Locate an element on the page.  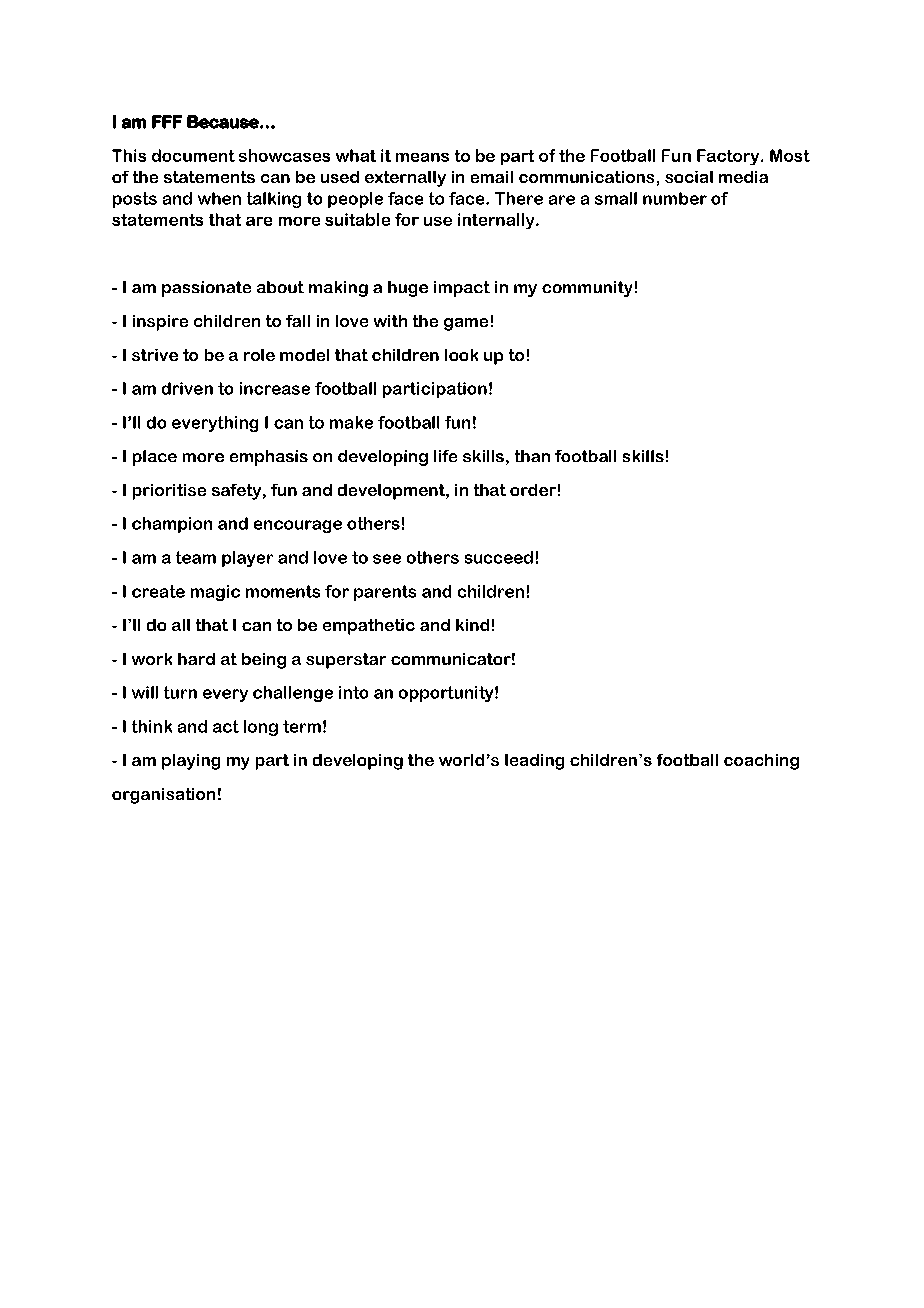
means is located at coordinates (422, 157).
